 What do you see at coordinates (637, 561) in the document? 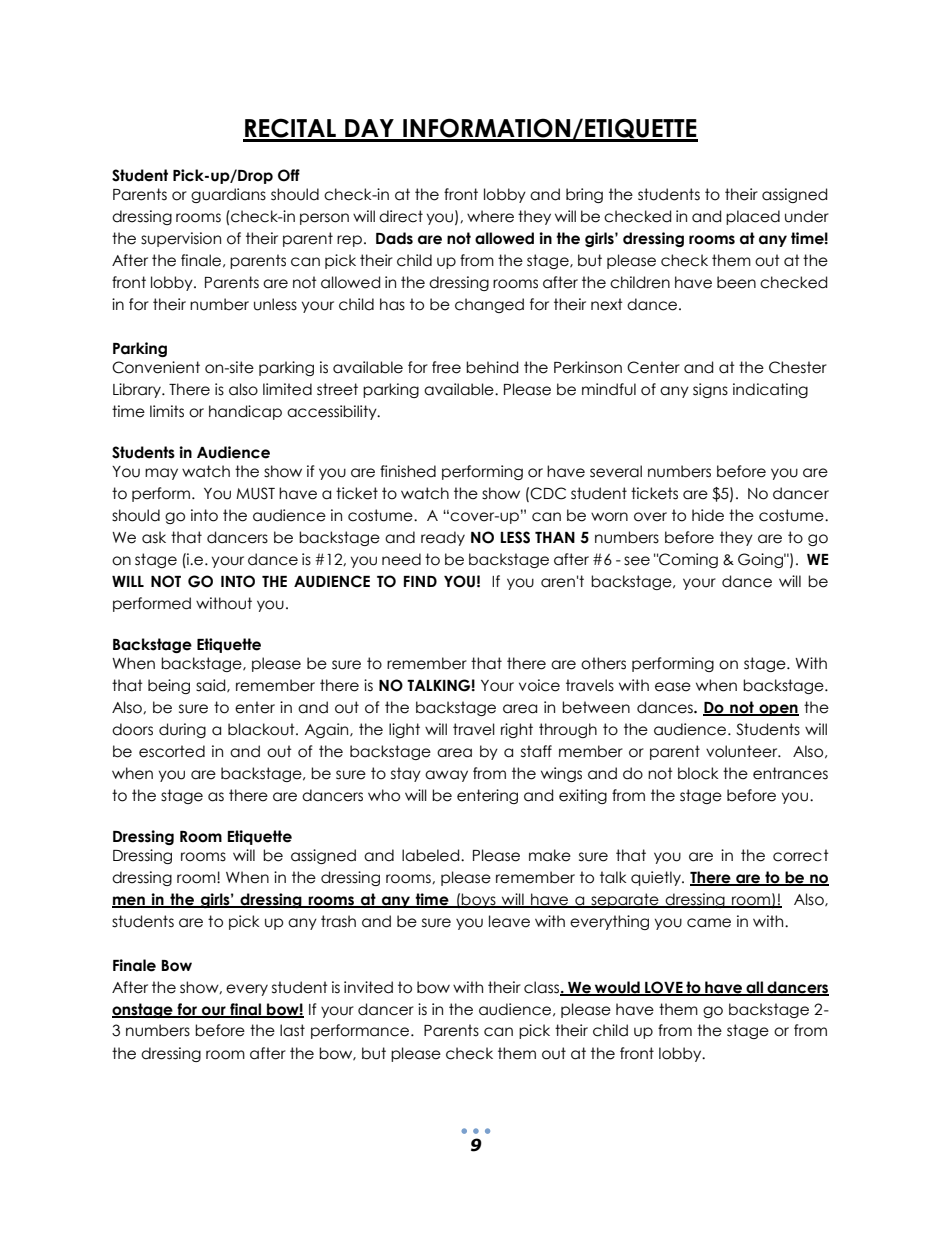
I see `see` at bounding box center [637, 561].
